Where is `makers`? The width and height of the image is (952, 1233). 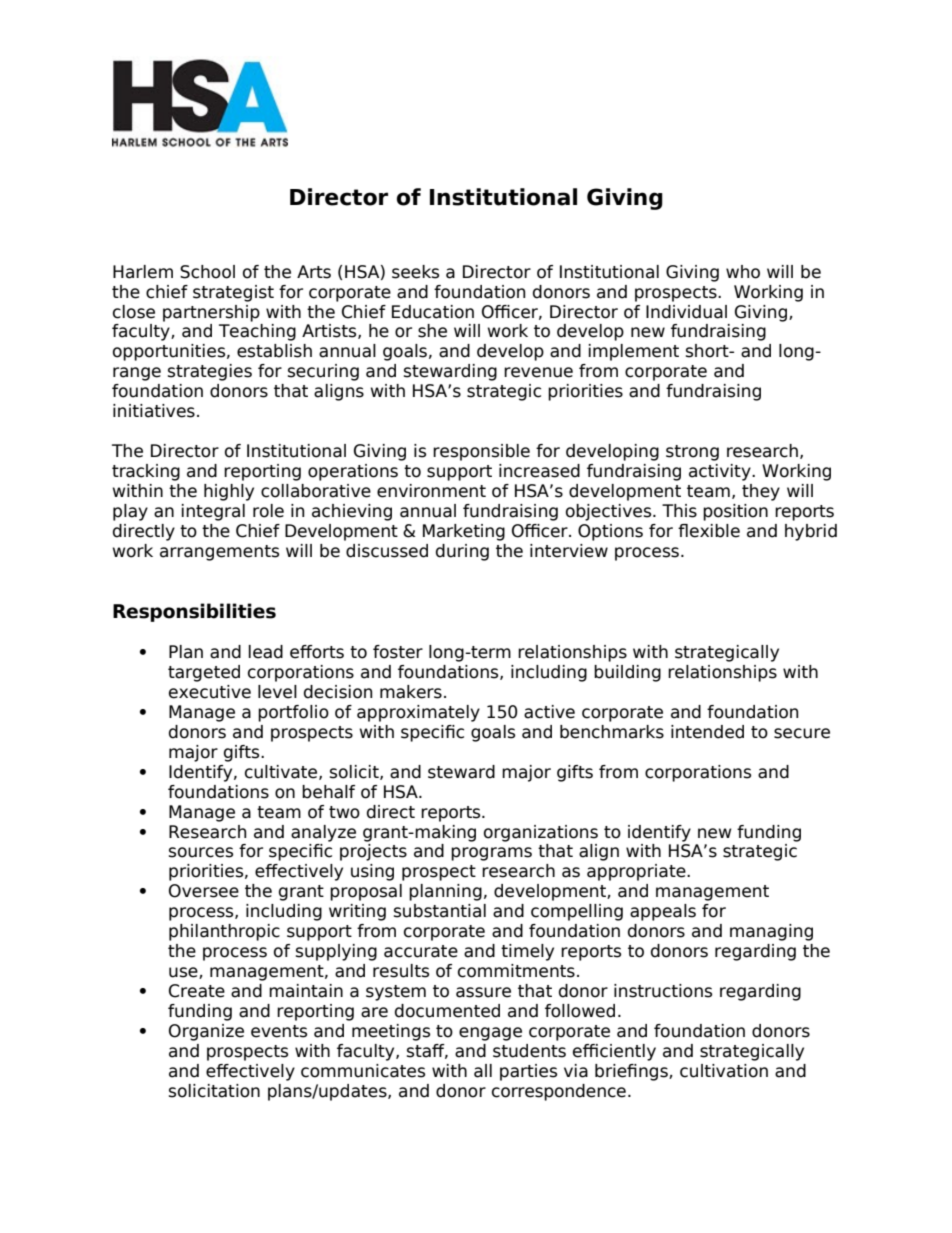
makers is located at coordinates (411, 692).
